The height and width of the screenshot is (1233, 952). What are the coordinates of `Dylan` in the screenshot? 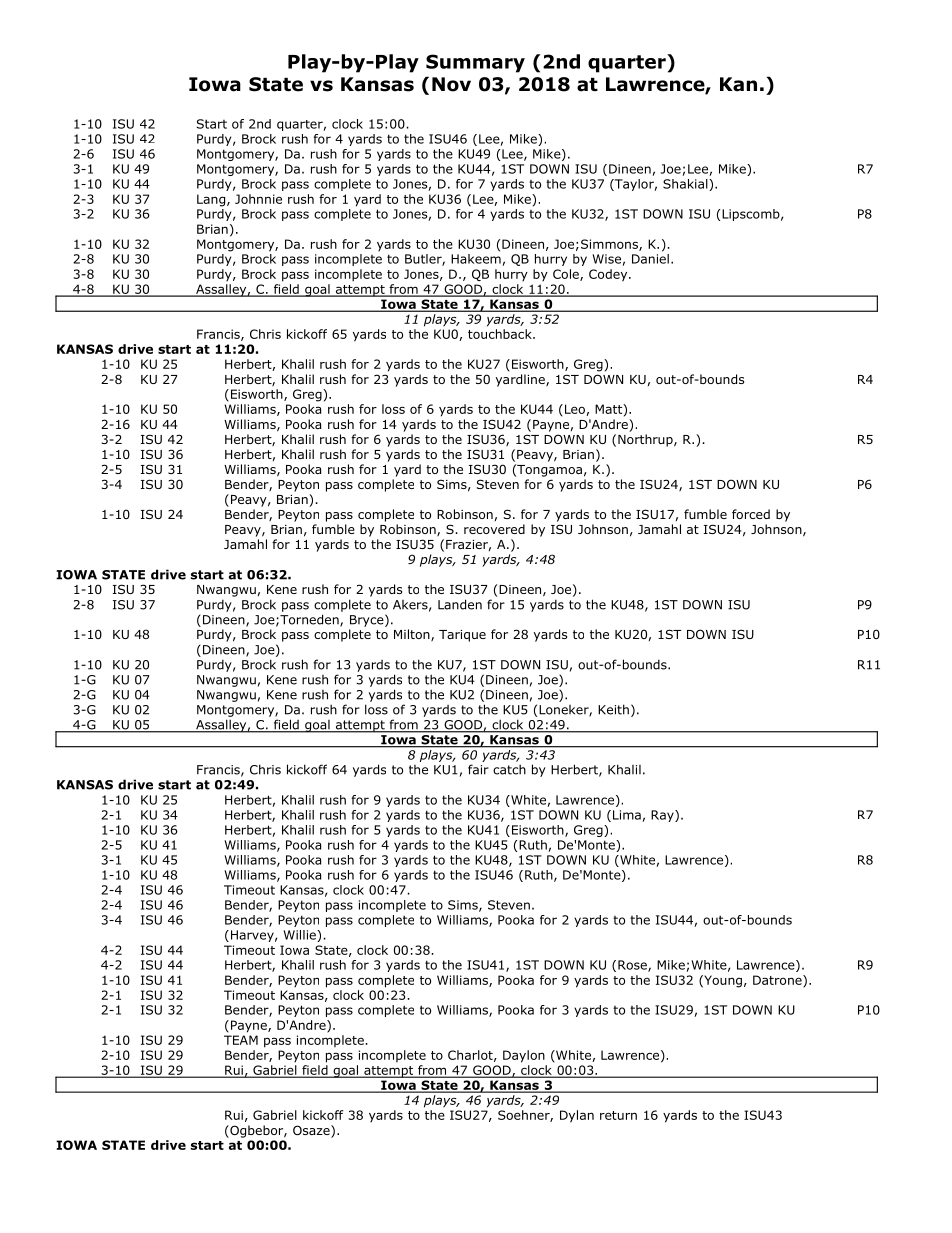 It's located at (577, 1116).
